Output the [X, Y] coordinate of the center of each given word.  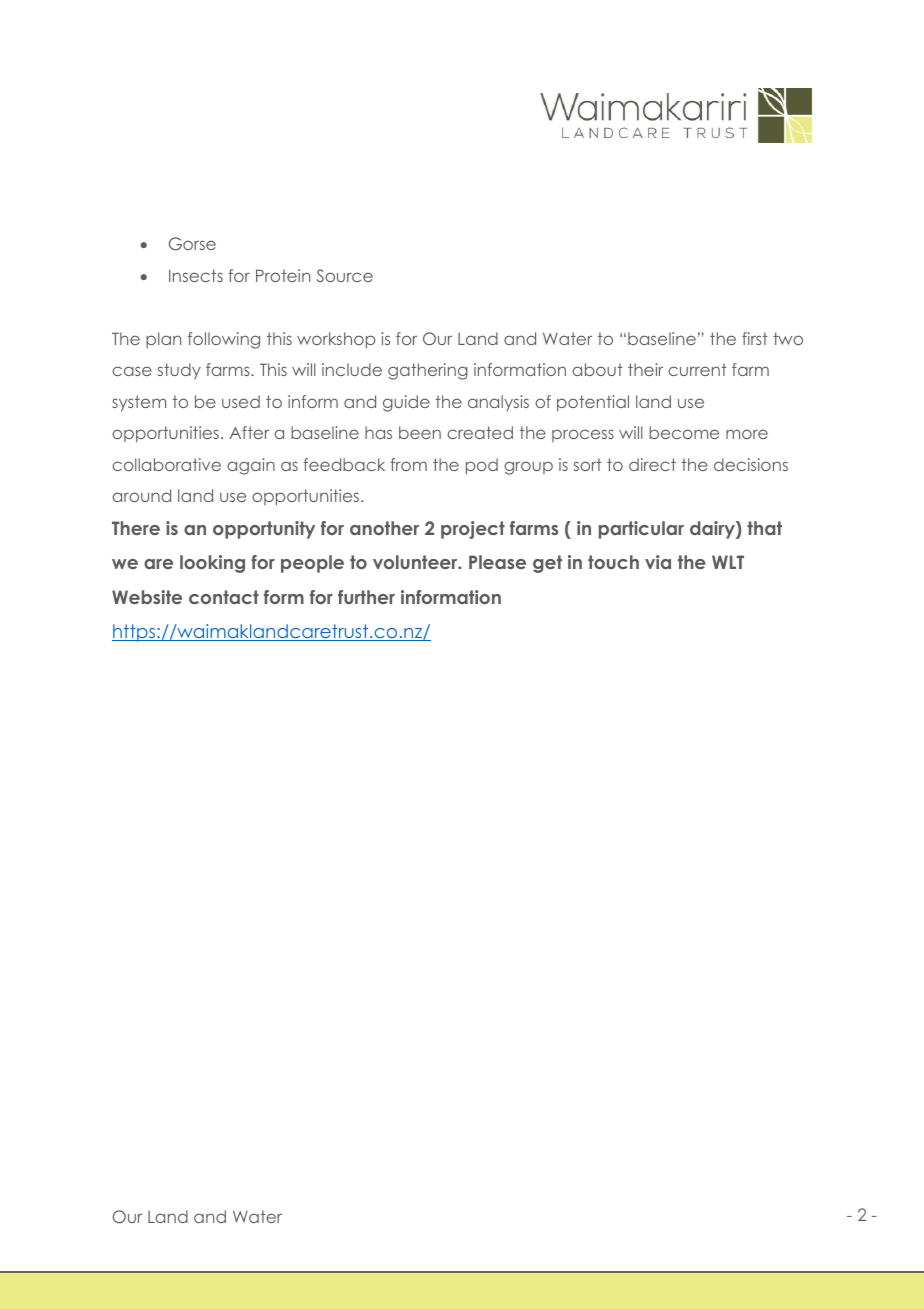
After [249, 432]
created [480, 432]
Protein [283, 275]
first [755, 338]
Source [345, 275]
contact [224, 597]
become [684, 432]
